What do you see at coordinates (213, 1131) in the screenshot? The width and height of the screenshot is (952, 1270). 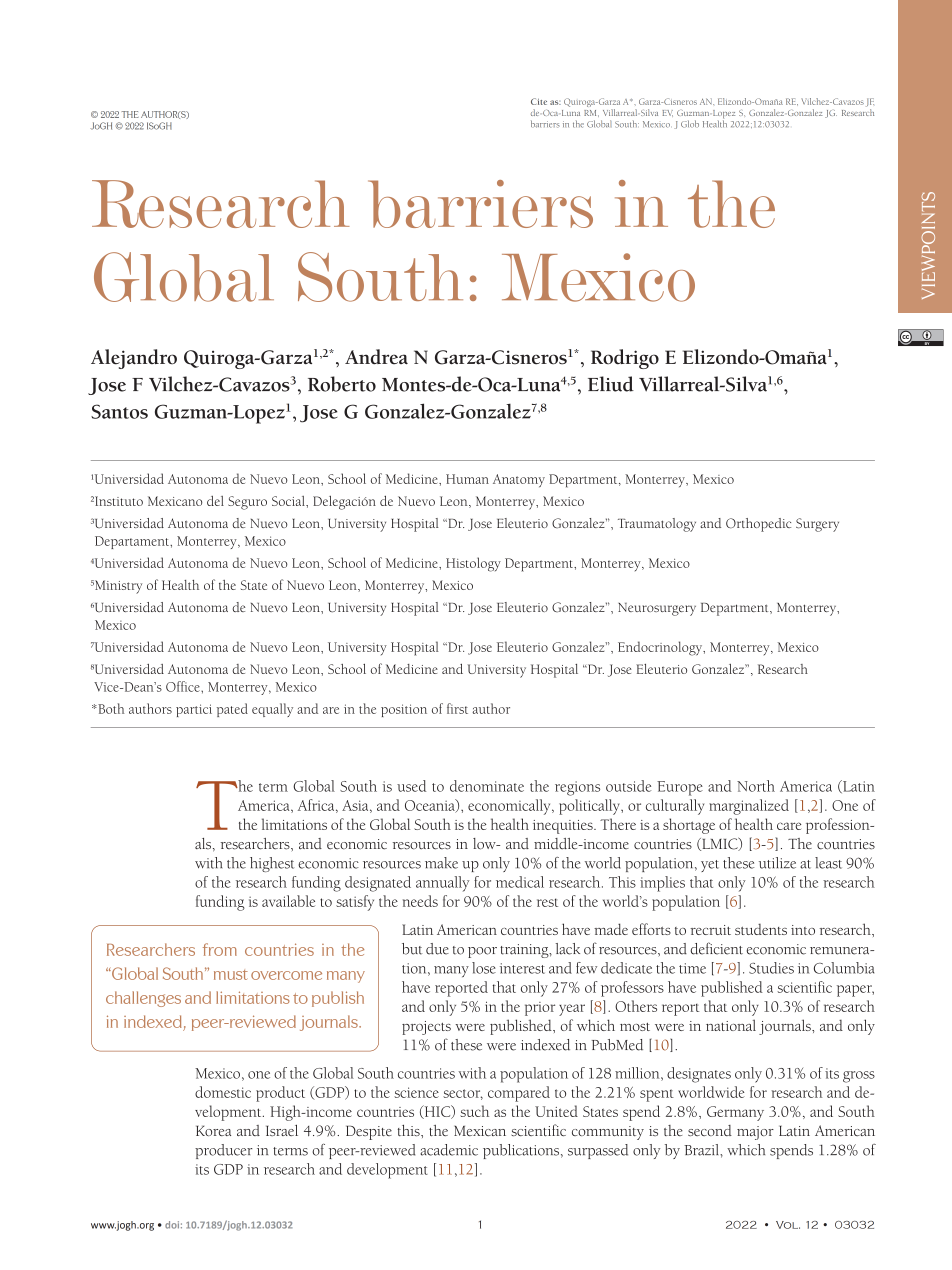 I see `Korea` at bounding box center [213, 1131].
